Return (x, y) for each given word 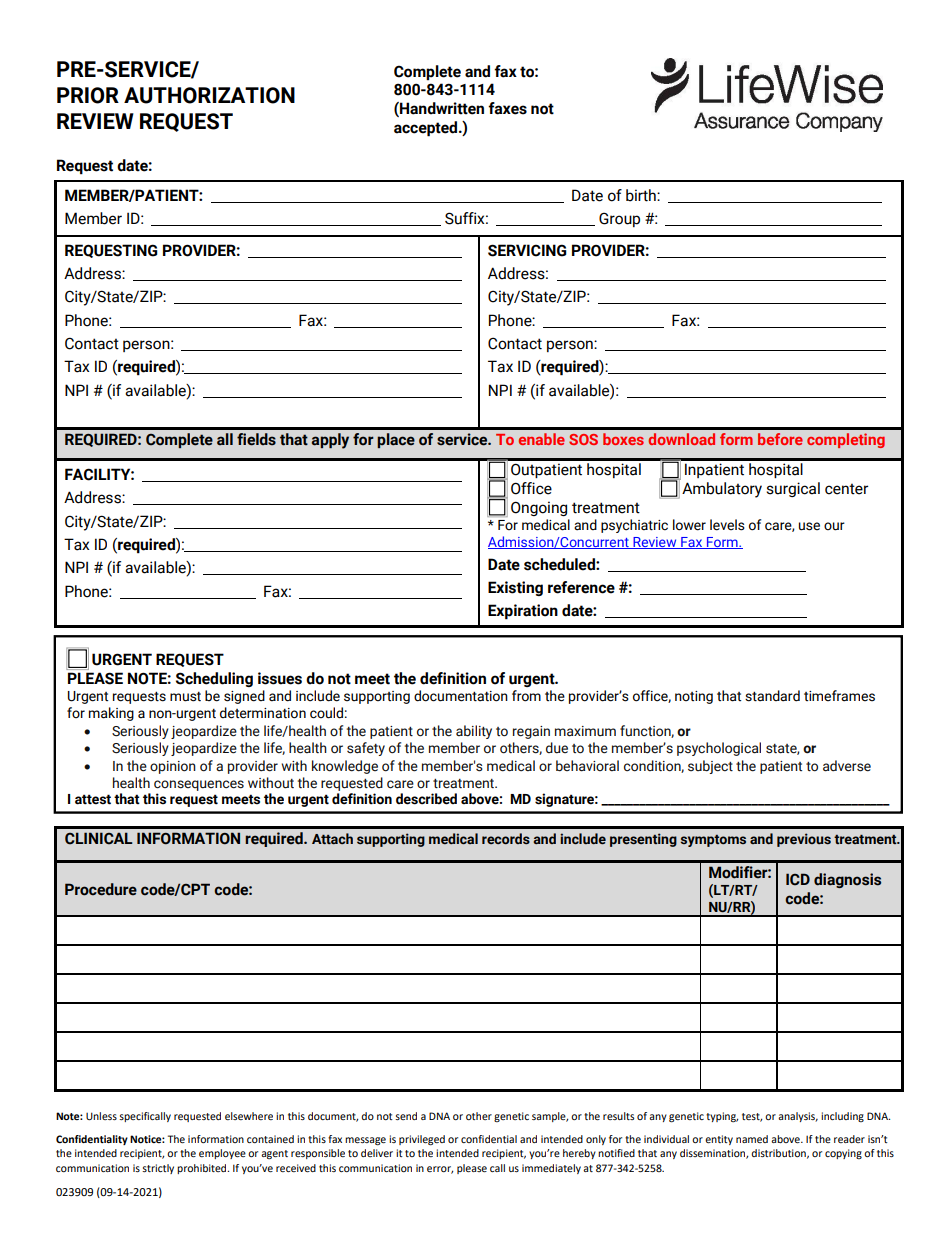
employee (222, 1154)
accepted (427, 129)
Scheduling (214, 679)
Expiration (523, 612)
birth (642, 195)
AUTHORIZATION (209, 95)
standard (772, 696)
